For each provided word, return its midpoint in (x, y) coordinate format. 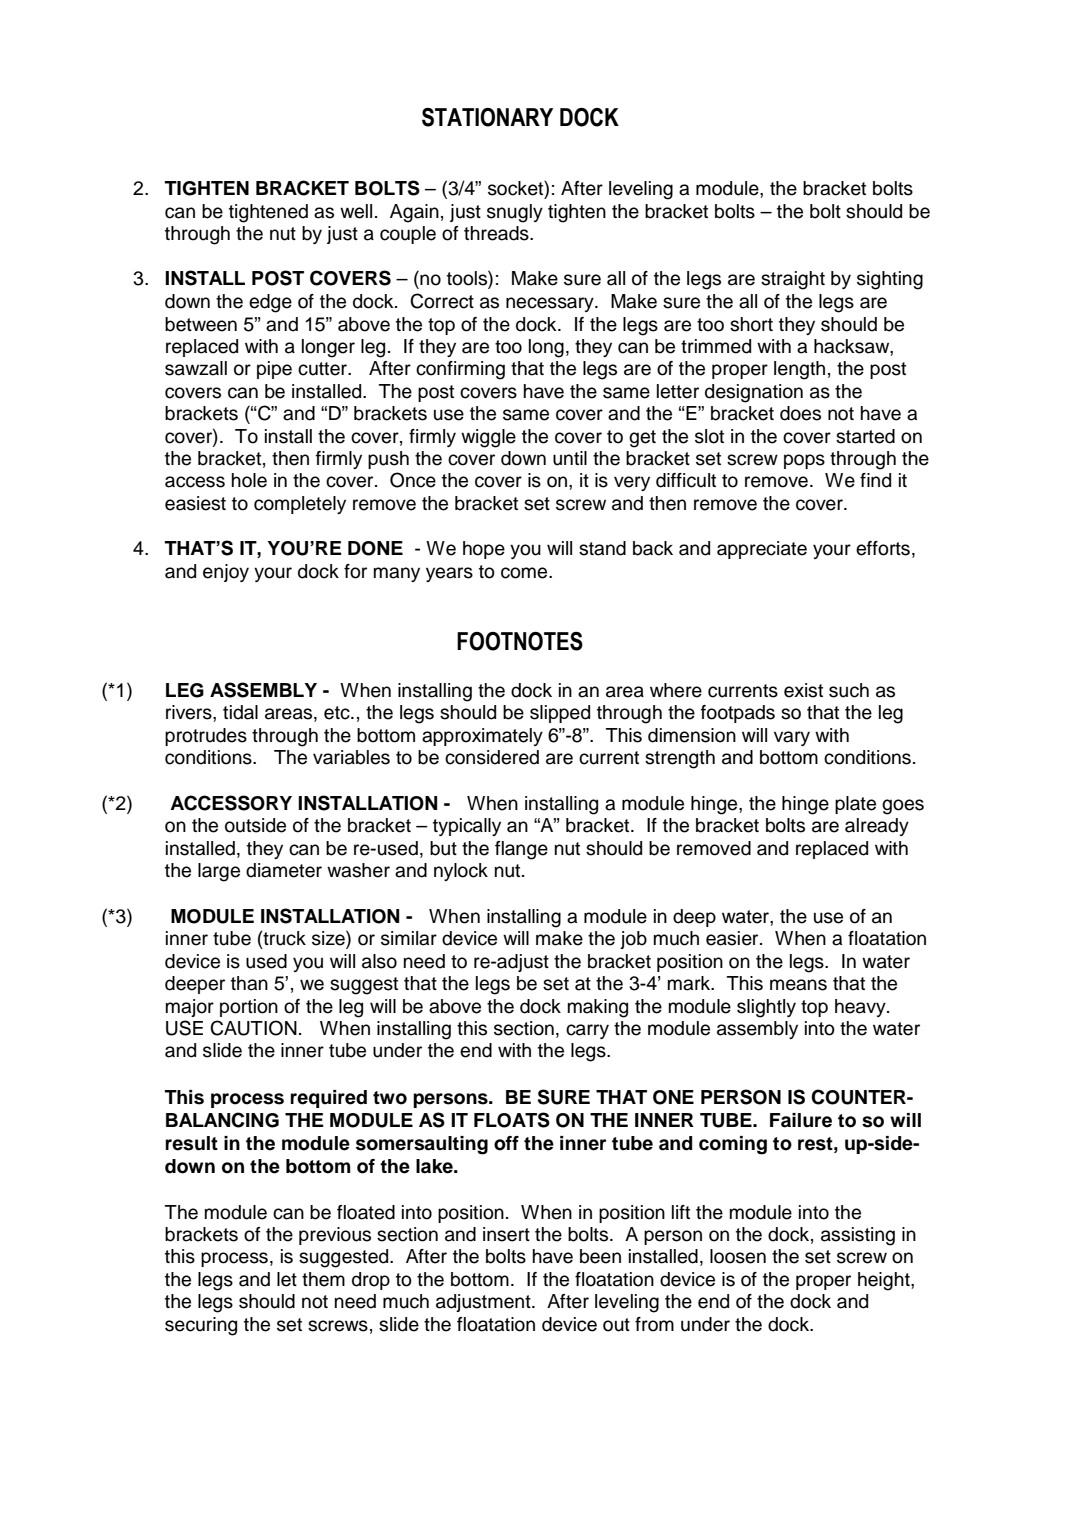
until (570, 458)
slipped (560, 714)
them (323, 1279)
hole (249, 480)
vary (792, 738)
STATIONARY (487, 117)
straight (793, 280)
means (798, 985)
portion (249, 1008)
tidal (240, 712)
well (356, 211)
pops (804, 461)
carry (587, 1031)
